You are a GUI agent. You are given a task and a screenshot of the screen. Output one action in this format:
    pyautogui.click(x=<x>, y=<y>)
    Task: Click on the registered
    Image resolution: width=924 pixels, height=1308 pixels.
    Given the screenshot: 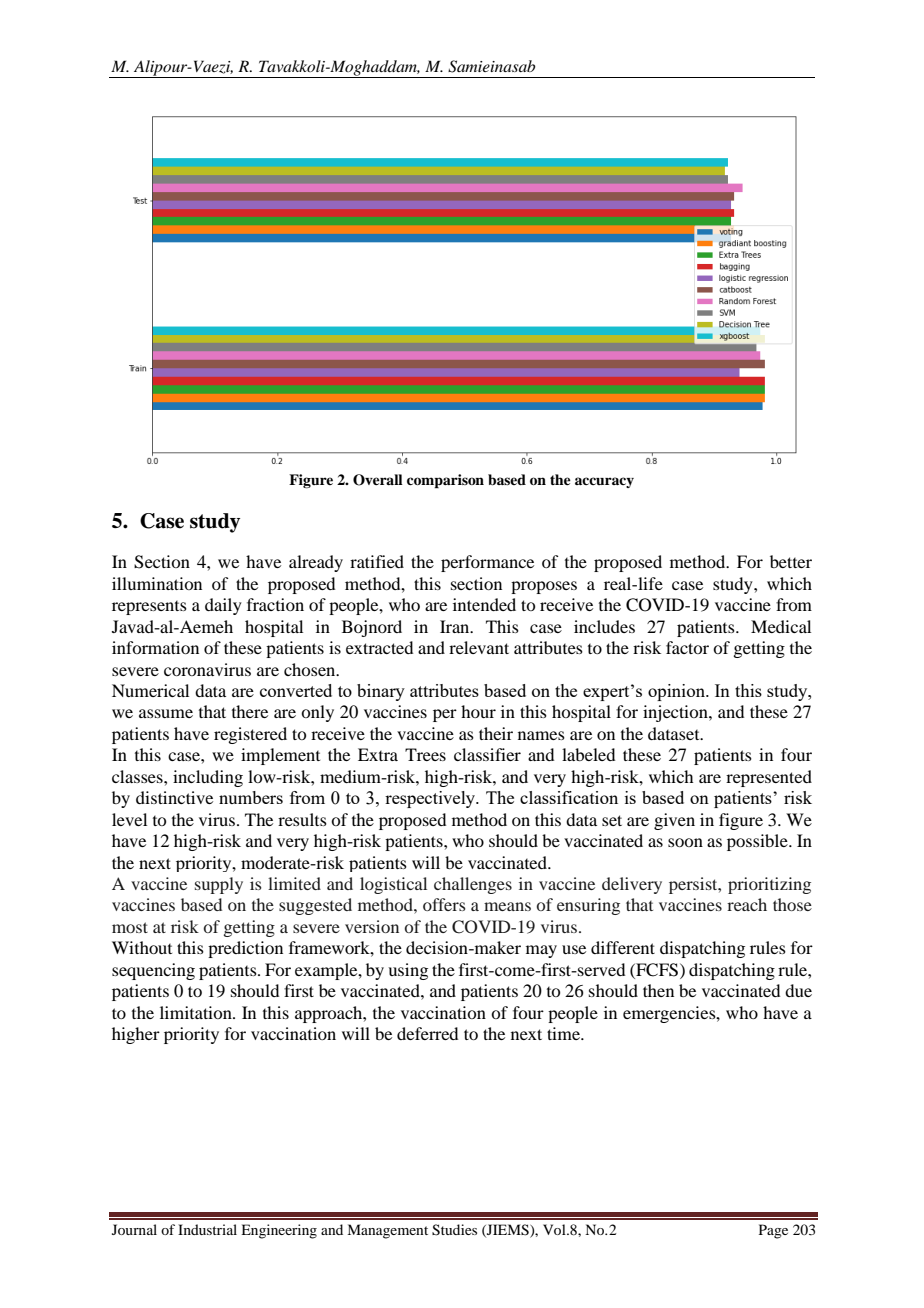 What is the action you would take?
    pyautogui.click(x=250, y=735)
